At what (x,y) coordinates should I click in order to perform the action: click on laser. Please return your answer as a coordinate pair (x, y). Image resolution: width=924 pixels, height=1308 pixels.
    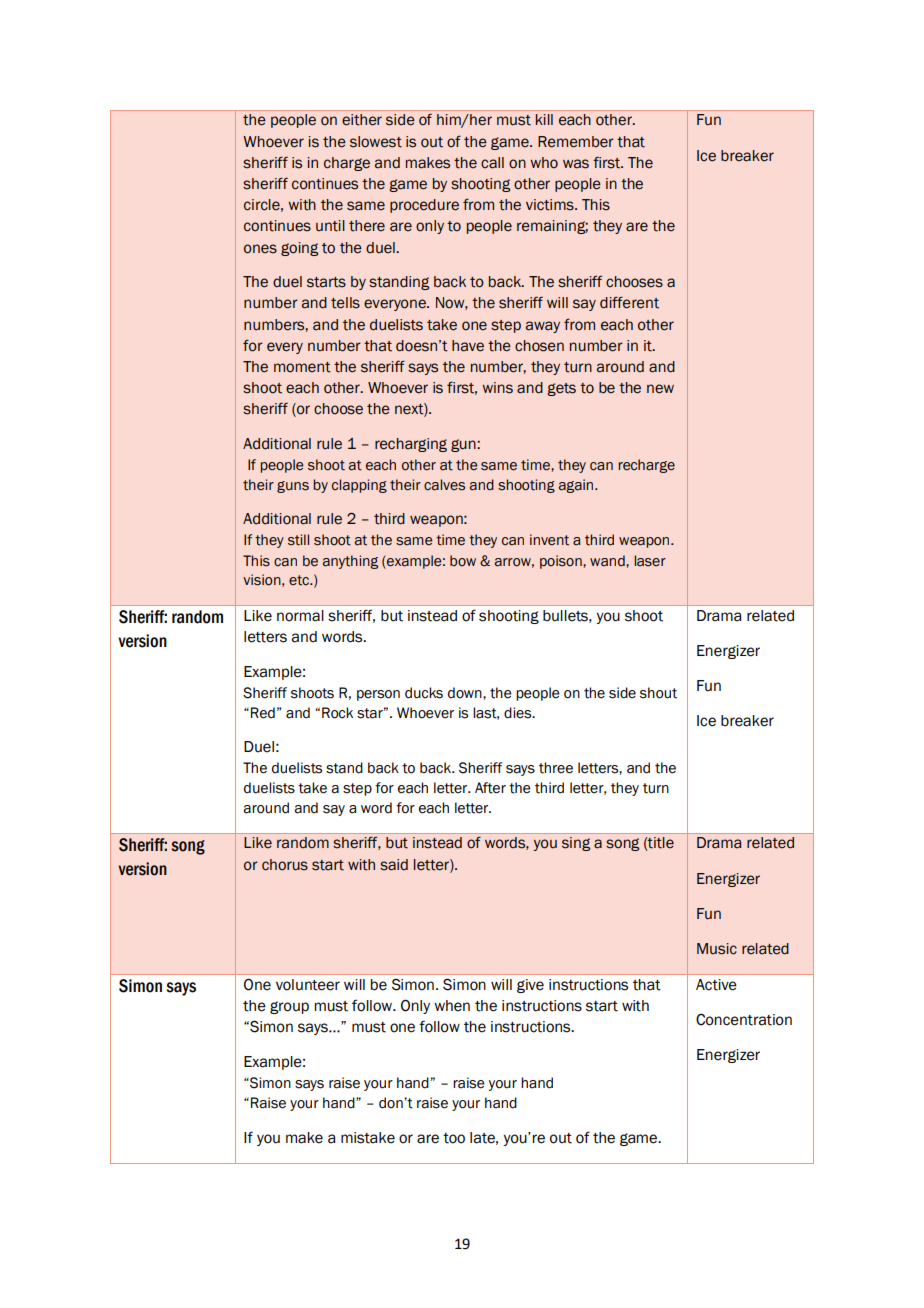
    Looking at the image, I should click on (650, 561).
